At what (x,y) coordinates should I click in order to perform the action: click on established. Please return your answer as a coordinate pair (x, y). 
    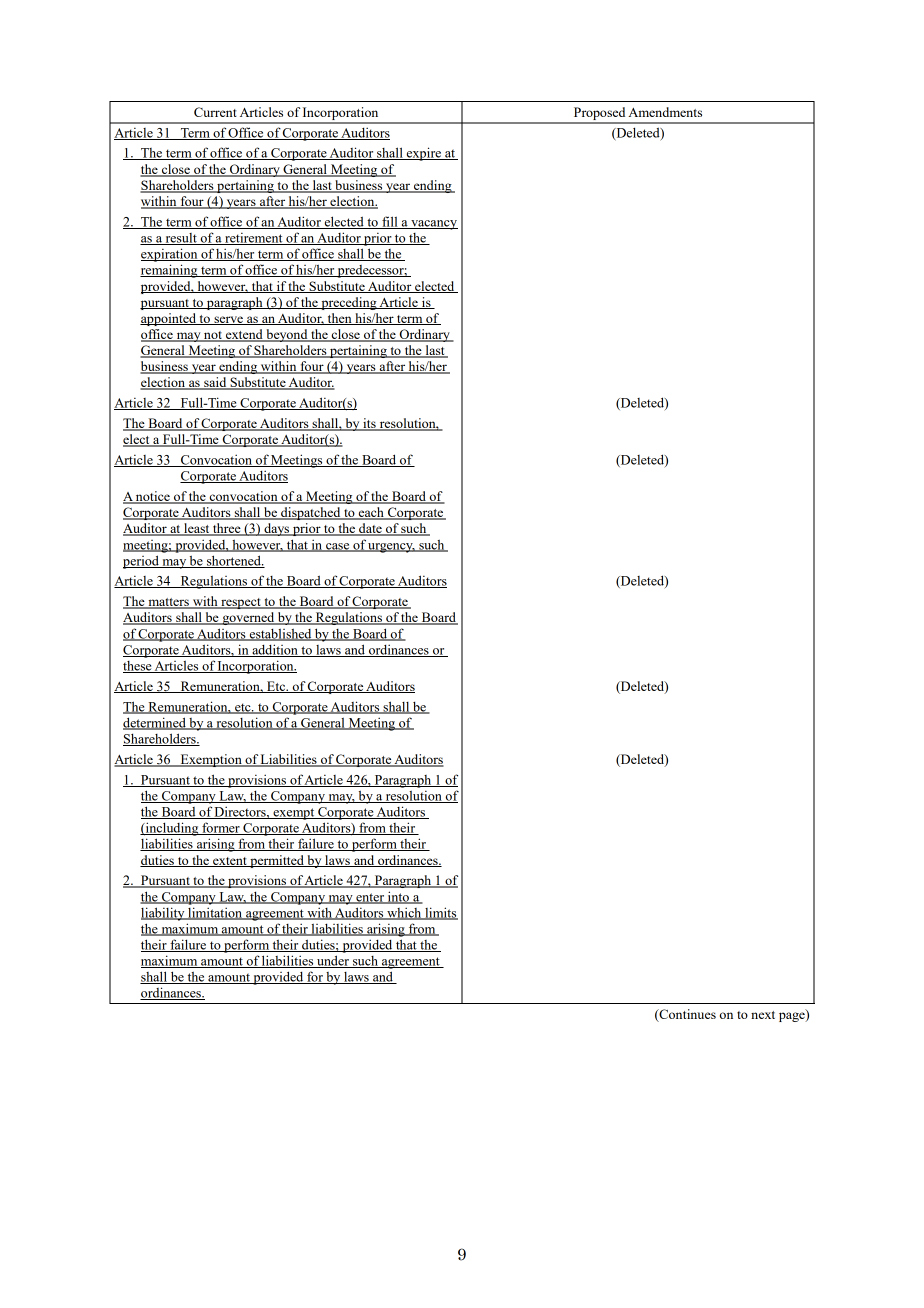
    Looking at the image, I should click on (280, 634).
